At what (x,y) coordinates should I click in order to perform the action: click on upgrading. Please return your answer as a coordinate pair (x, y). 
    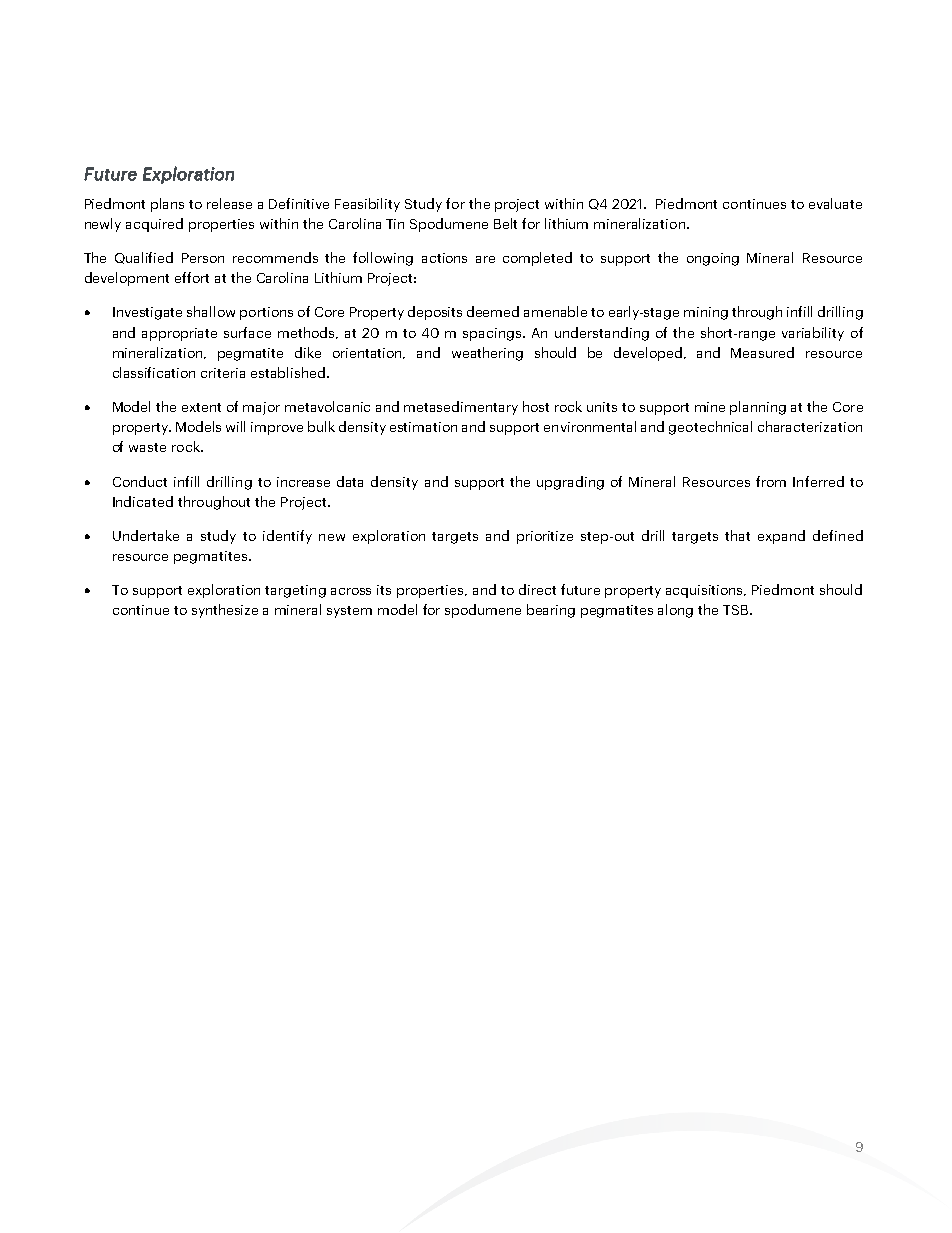
    Looking at the image, I should click on (570, 483).
